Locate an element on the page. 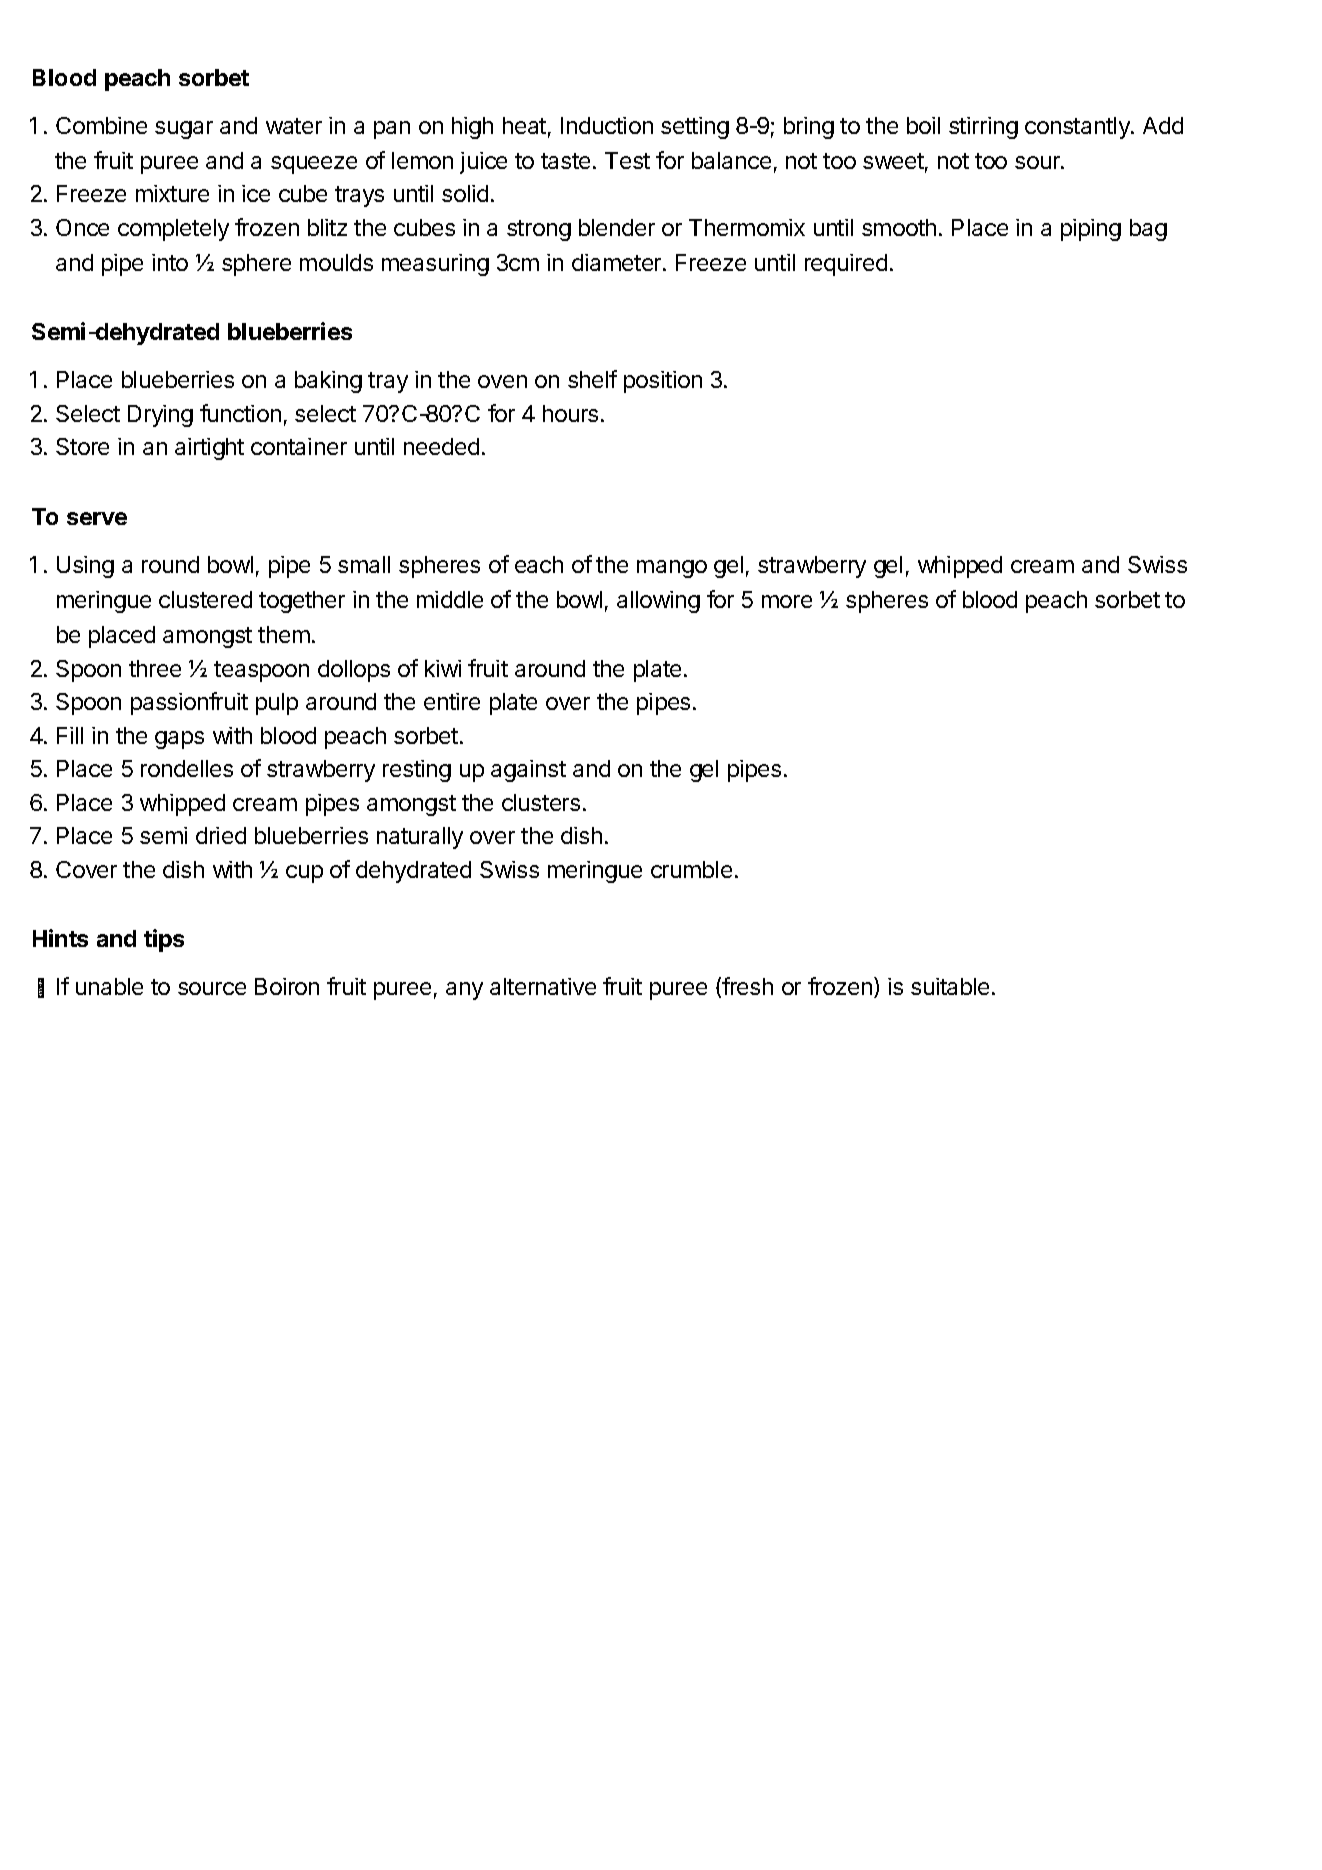  piping is located at coordinates (1091, 230).
